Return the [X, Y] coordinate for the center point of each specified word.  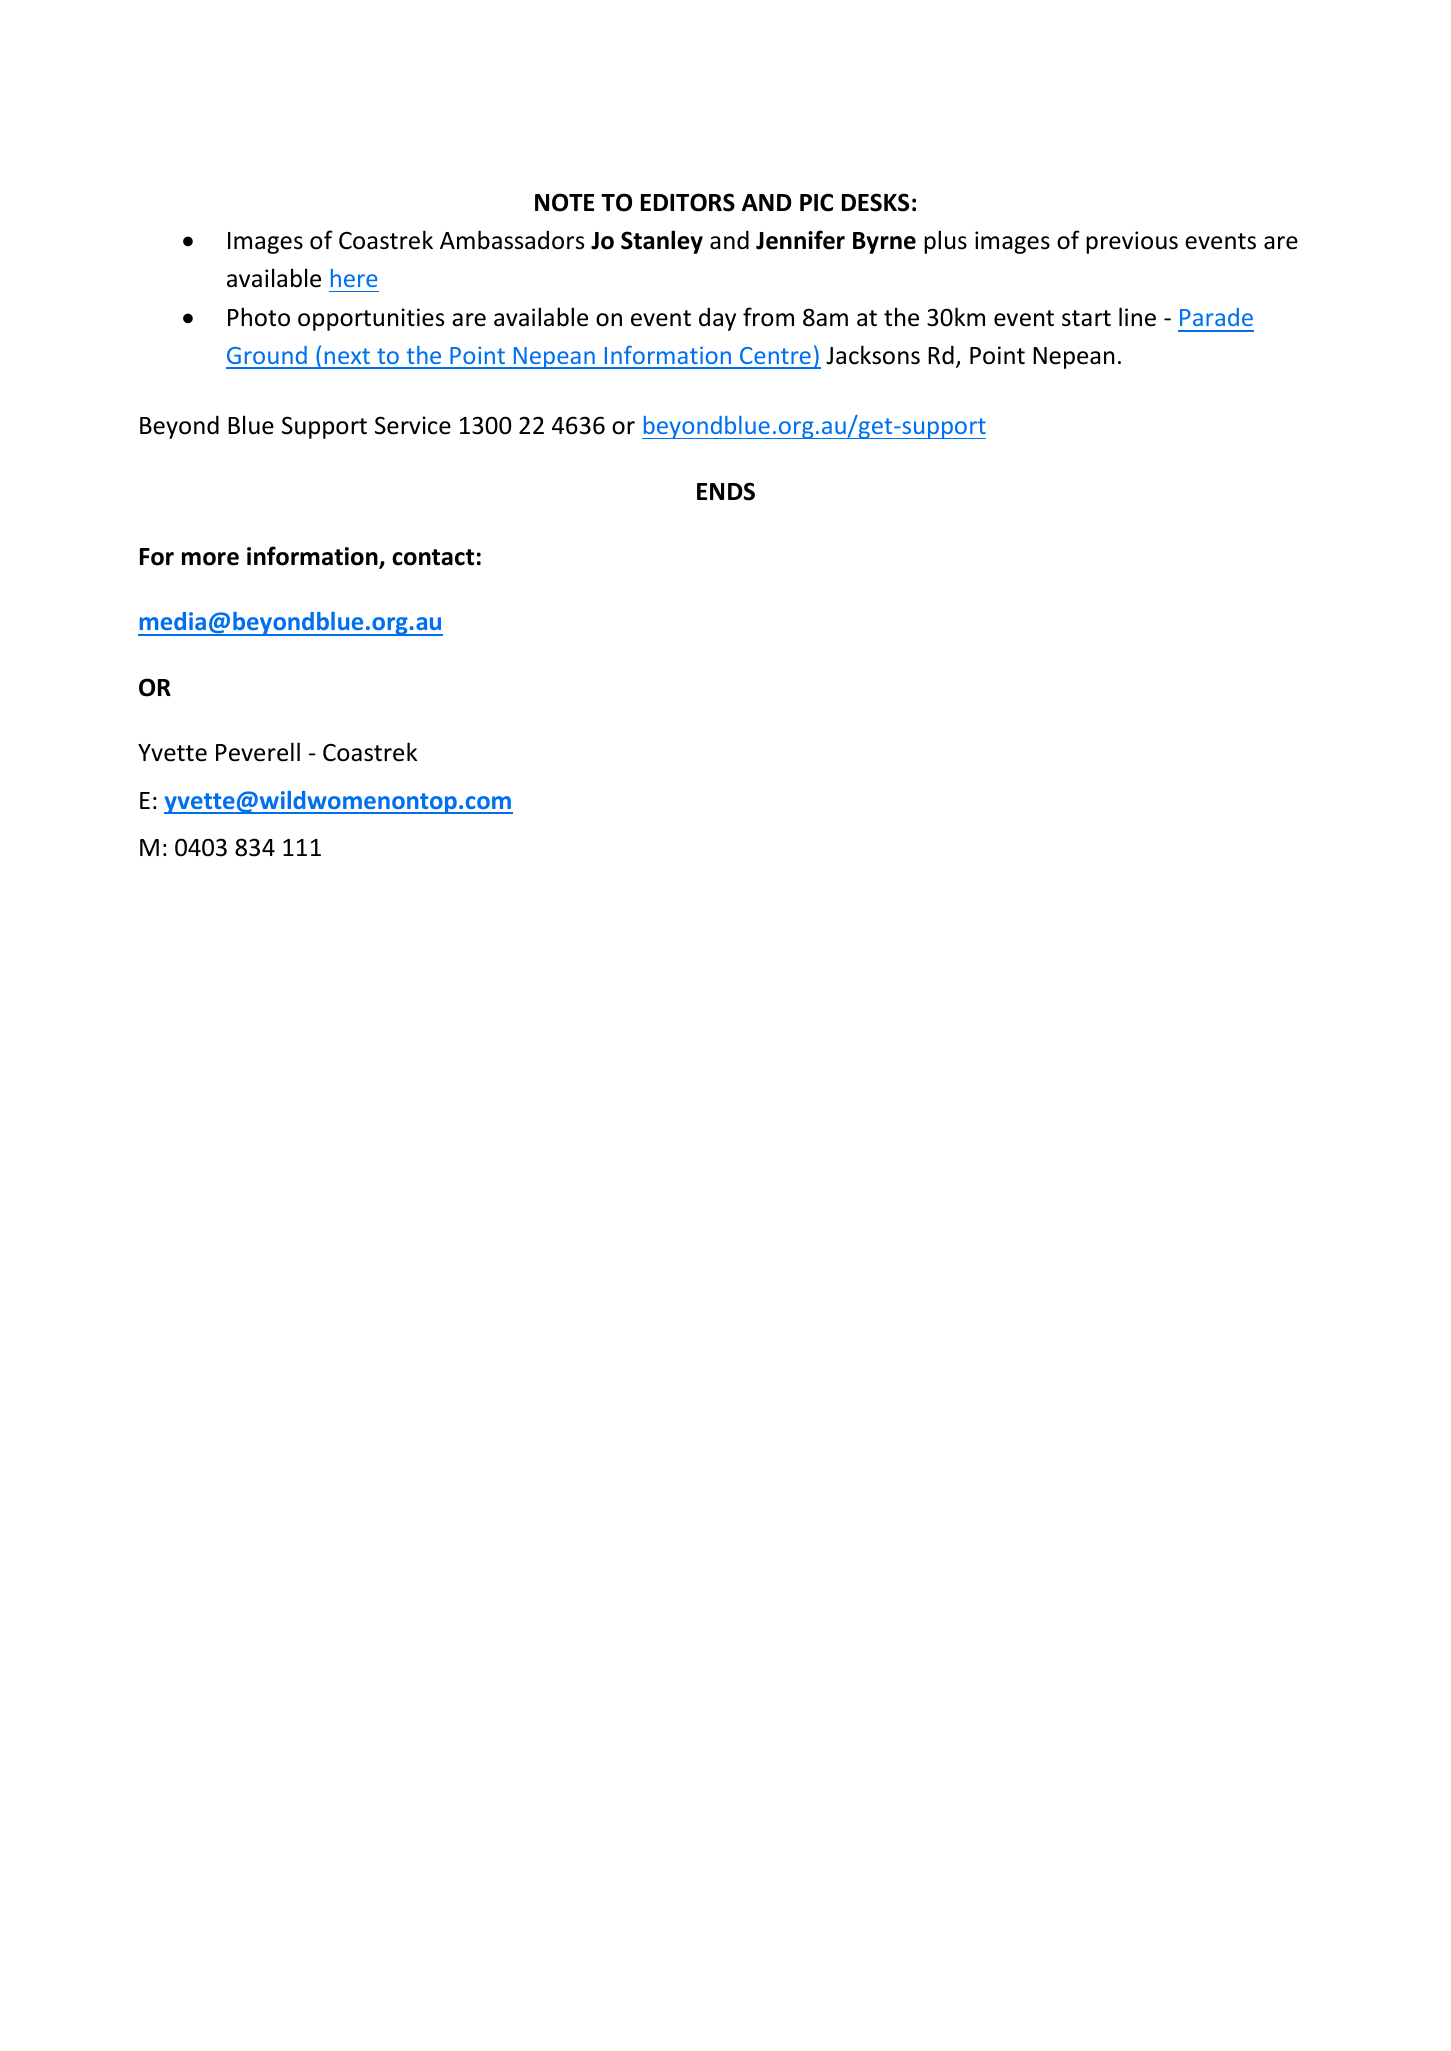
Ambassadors [512, 240]
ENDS [726, 491]
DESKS [875, 202]
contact [433, 557]
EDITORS [688, 202]
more [210, 559]
